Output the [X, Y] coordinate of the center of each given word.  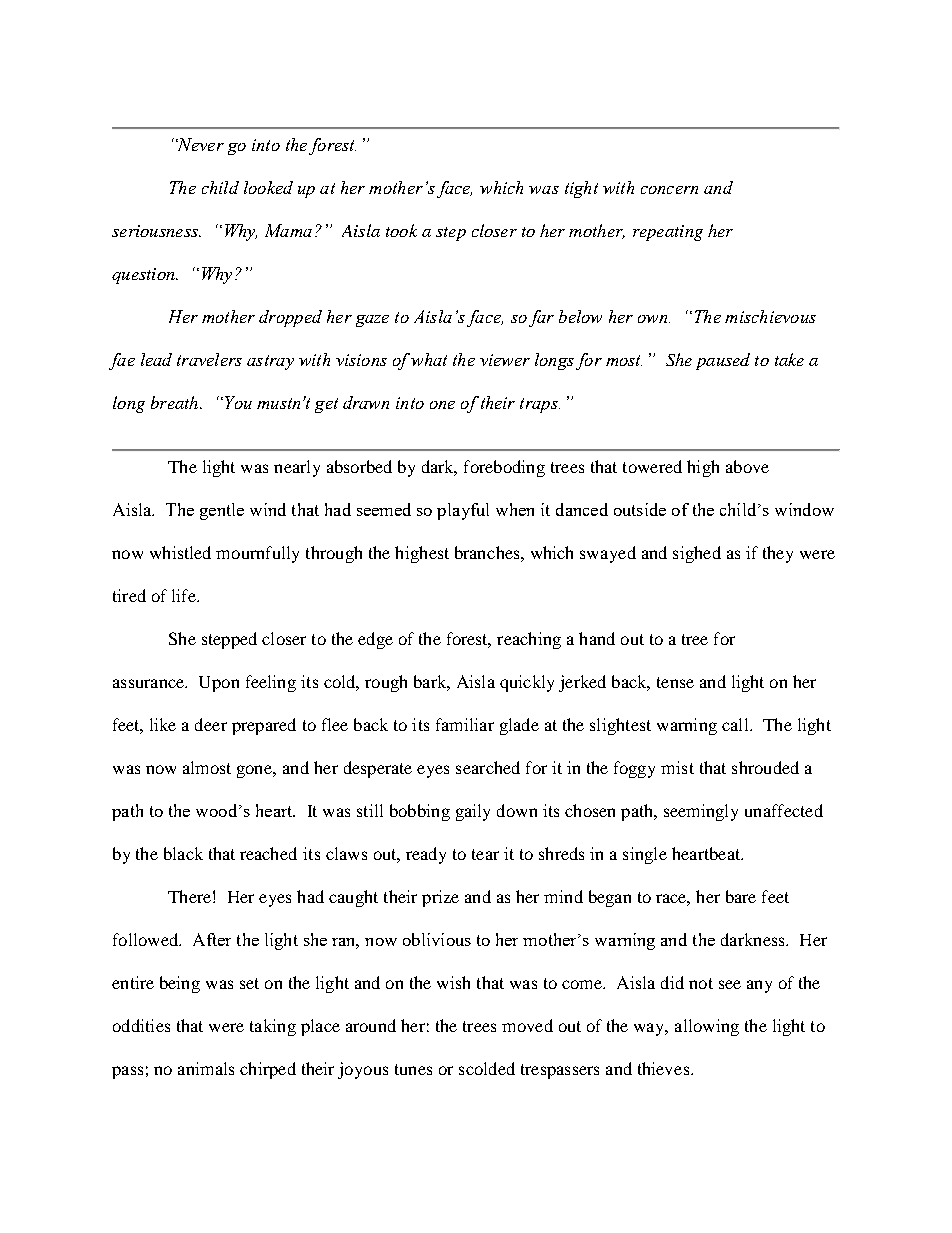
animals [206, 1068]
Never [200, 144]
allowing [707, 1027]
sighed [697, 554]
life [185, 595]
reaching [529, 640]
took [401, 230]
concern [669, 190]
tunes [413, 1069]
